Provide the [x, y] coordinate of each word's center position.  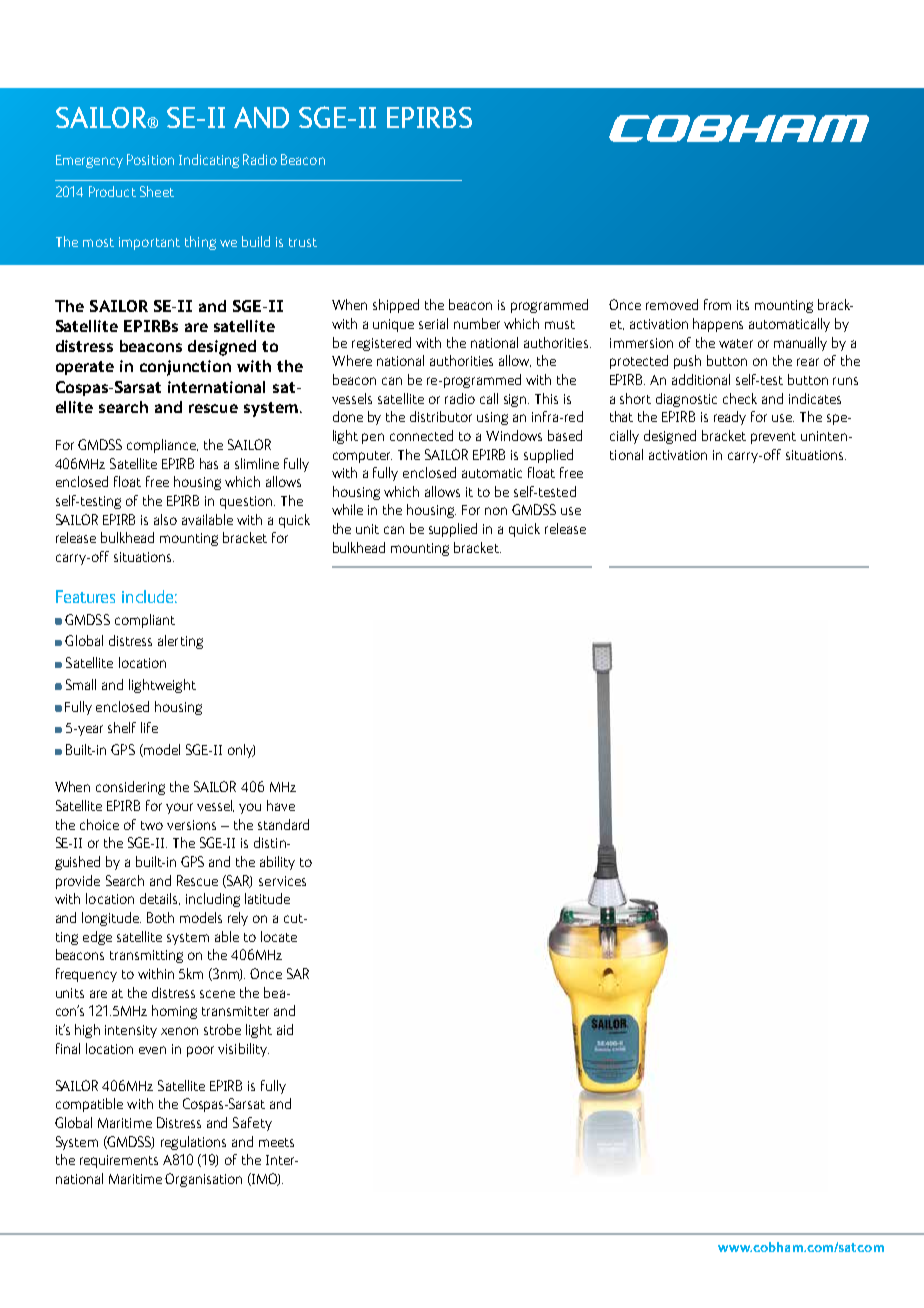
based [565, 435]
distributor [441, 416]
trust [303, 242]
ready [730, 418]
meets [276, 1142]
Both [160, 917]
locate [279, 936]
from [717, 304]
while [347, 509]
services [282, 881]
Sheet [157, 191]
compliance [162, 446]
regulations [193, 1143]
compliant [145, 621]
